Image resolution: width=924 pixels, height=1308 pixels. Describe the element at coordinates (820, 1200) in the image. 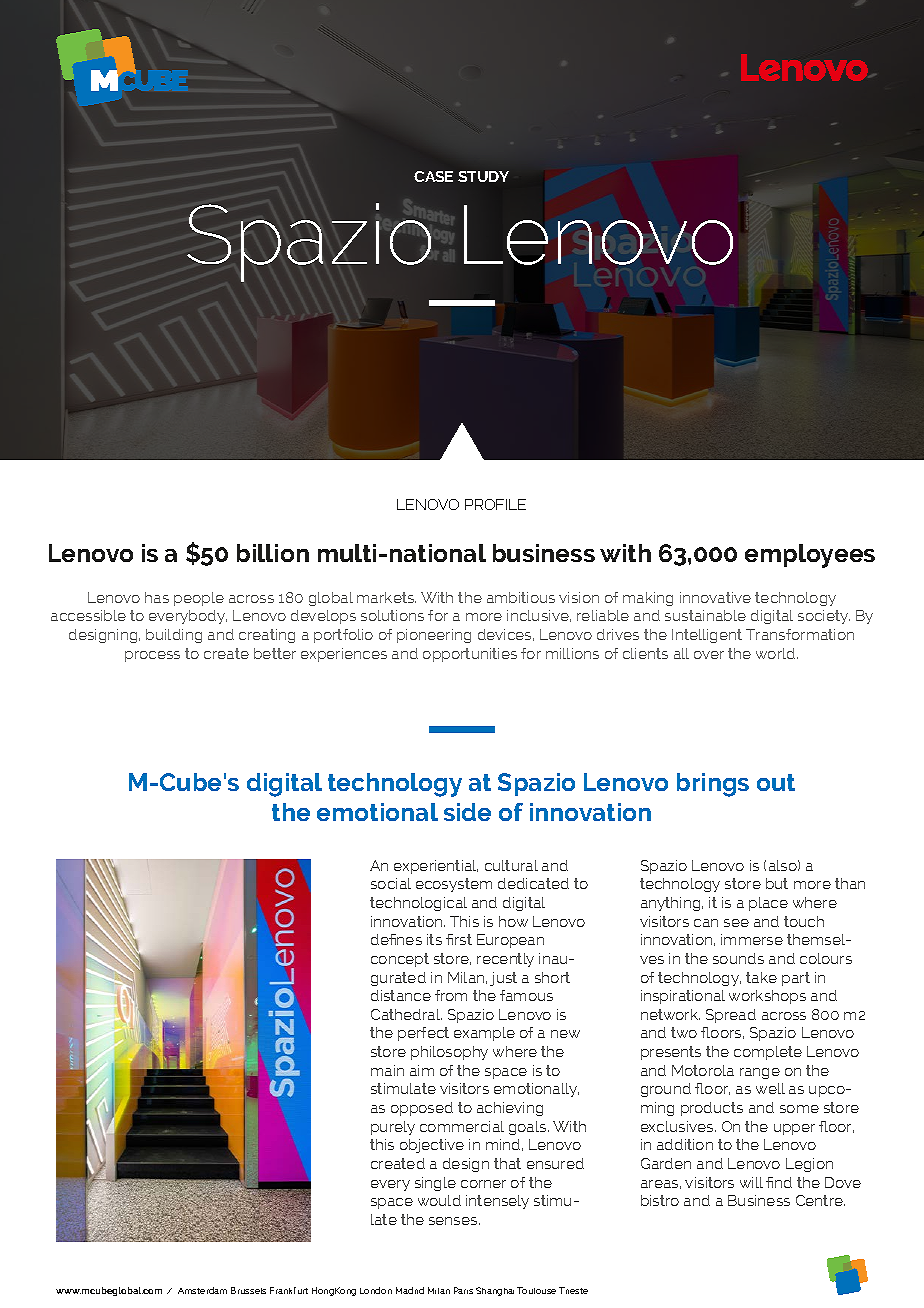

I see `Centre` at that location.
